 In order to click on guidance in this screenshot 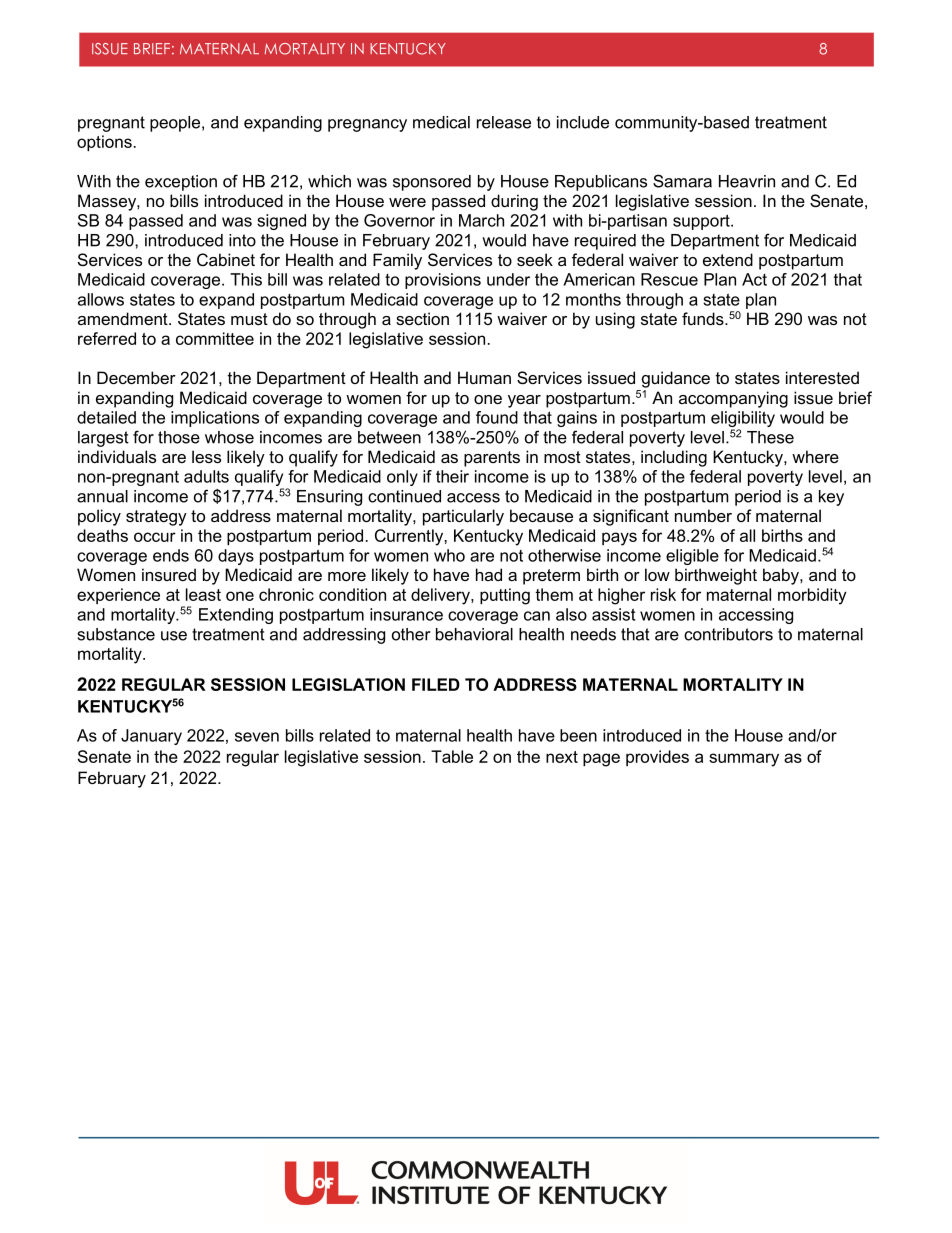, I will do `click(676, 379)`.
